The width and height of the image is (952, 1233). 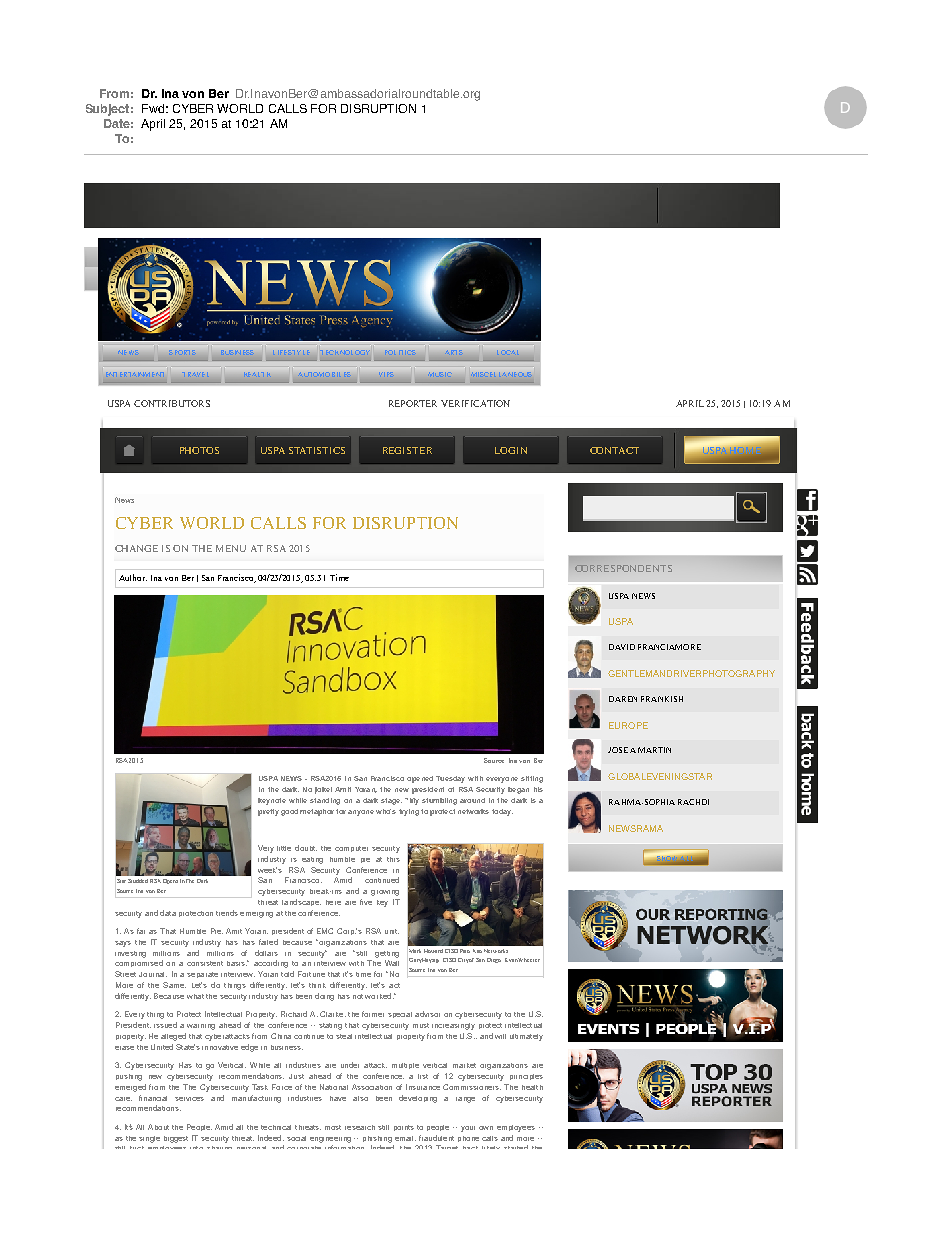 What do you see at coordinates (413, 403) in the image?
I see `REPORTER` at bounding box center [413, 403].
